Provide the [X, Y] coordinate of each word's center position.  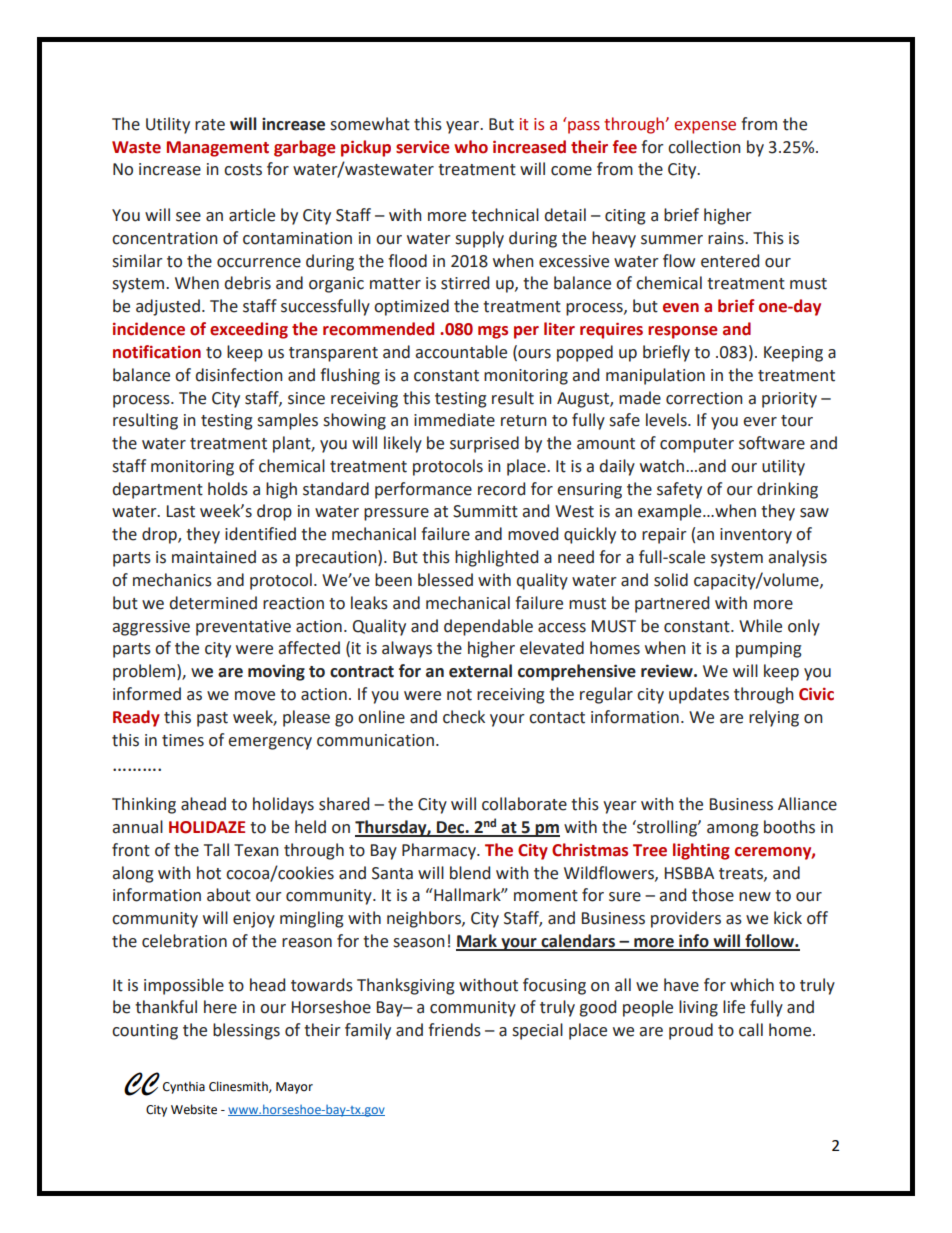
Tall [216, 850]
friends [454, 1030]
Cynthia [184, 1087]
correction [704, 398]
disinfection [239, 375]
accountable [461, 352]
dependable [488, 627]
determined [213, 603]
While [760, 626]
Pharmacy [440, 851]
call [751, 1030]
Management [218, 149]
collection [704, 147]
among [733, 830]
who [471, 147]
